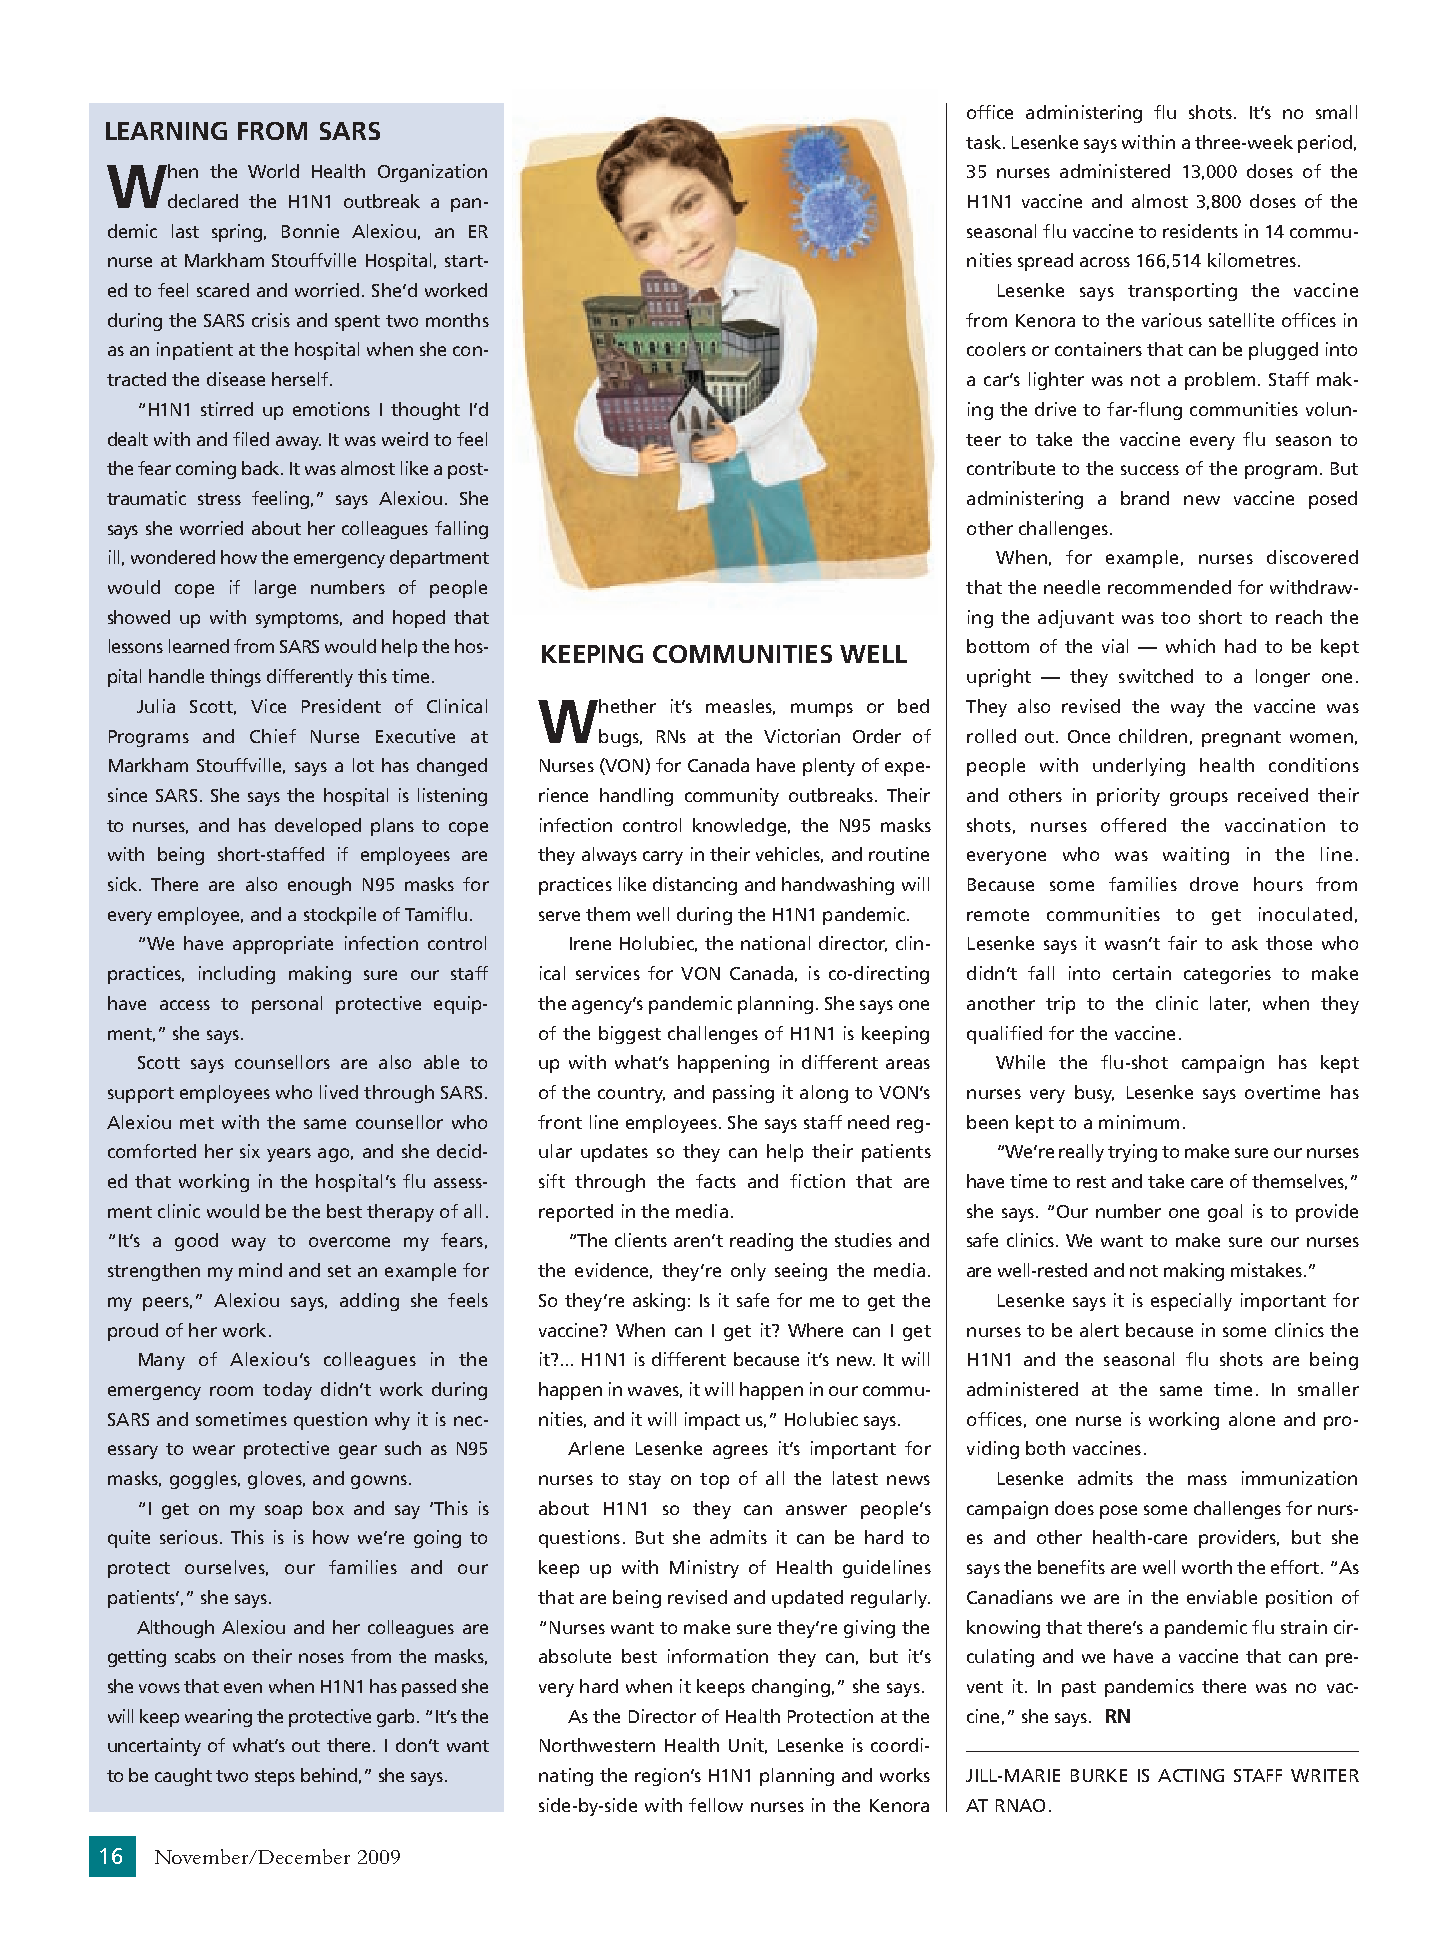 The width and height of the screenshot is (1448, 1938). I want to click on impact, so click(712, 1421).
